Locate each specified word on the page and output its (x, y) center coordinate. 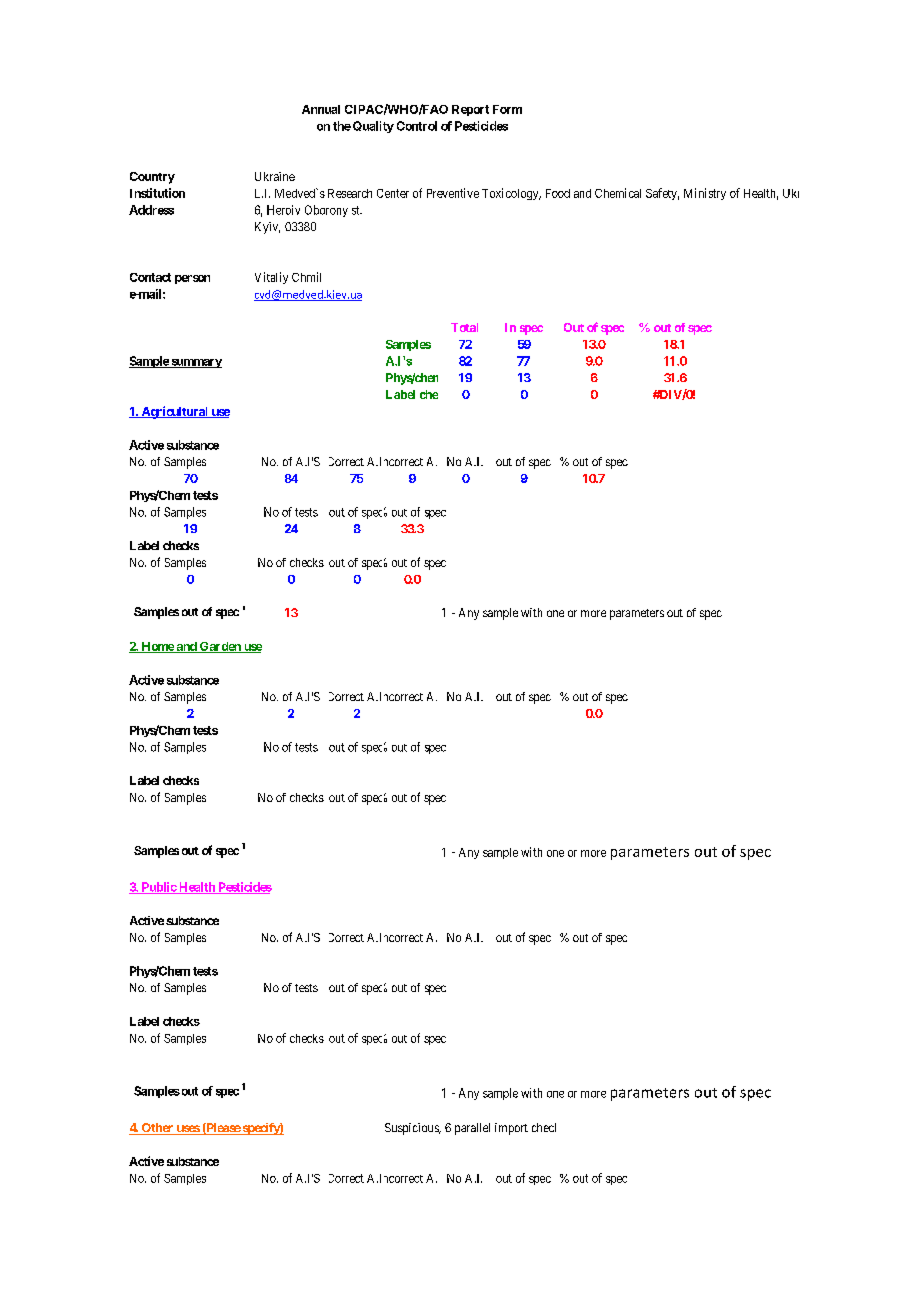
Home (157, 647)
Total (464, 327)
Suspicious (412, 1129)
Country (152, 178)
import (511, 1129)
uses (187, 1130)
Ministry (705, 194)
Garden (220, 647)
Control (417, 126)
